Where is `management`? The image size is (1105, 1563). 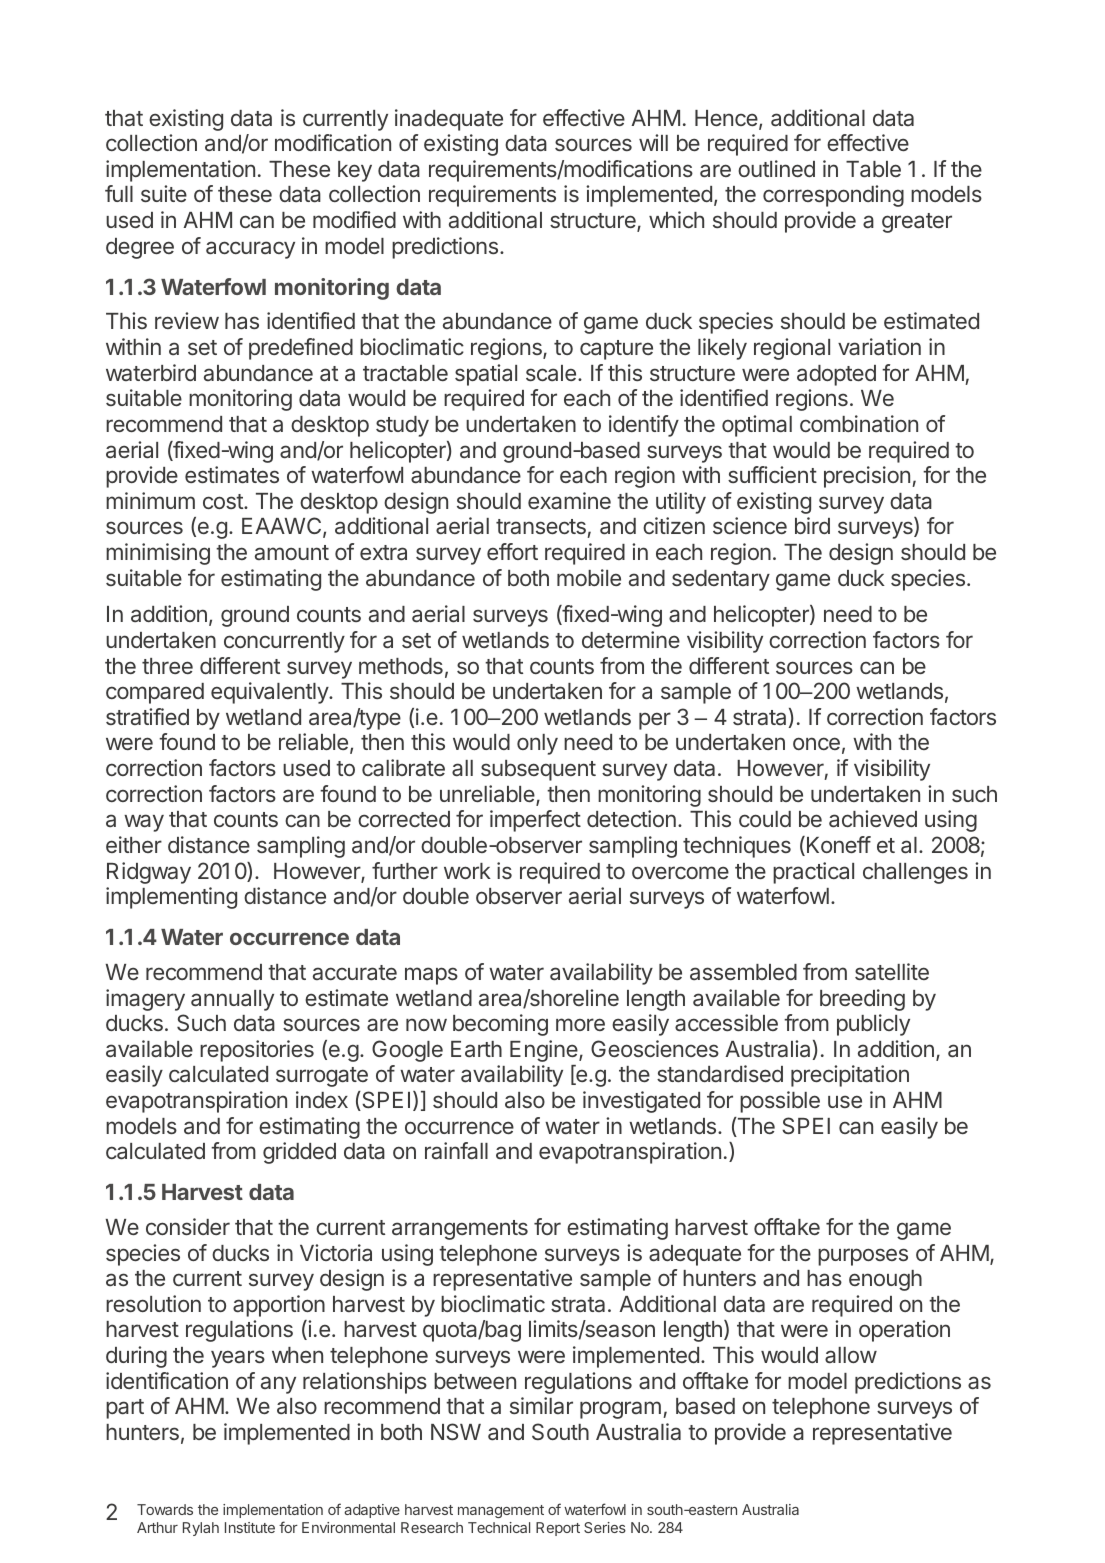
management is located at coordinates (501, 1511).
